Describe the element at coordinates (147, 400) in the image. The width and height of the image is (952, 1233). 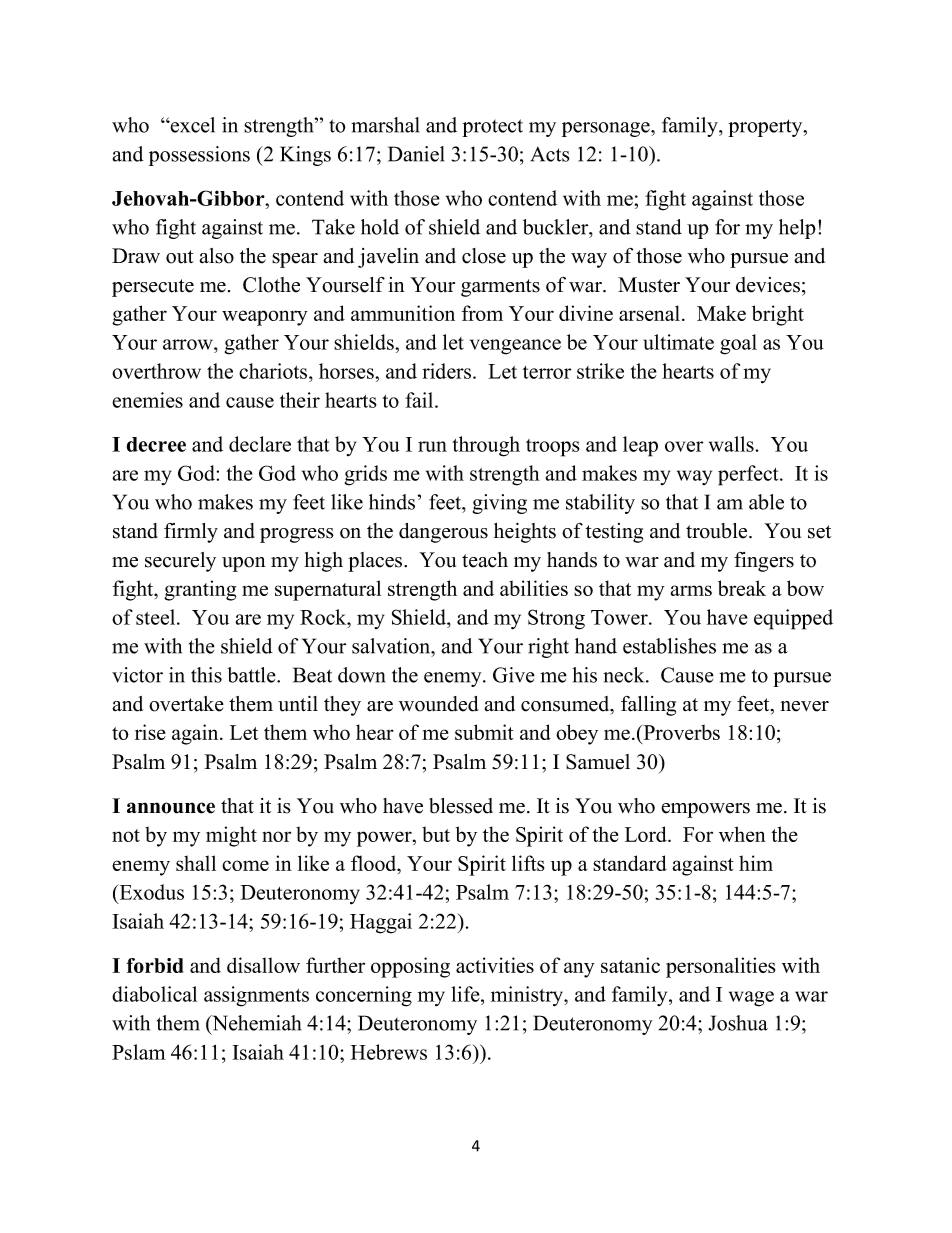
I see `enemies` at that location.
